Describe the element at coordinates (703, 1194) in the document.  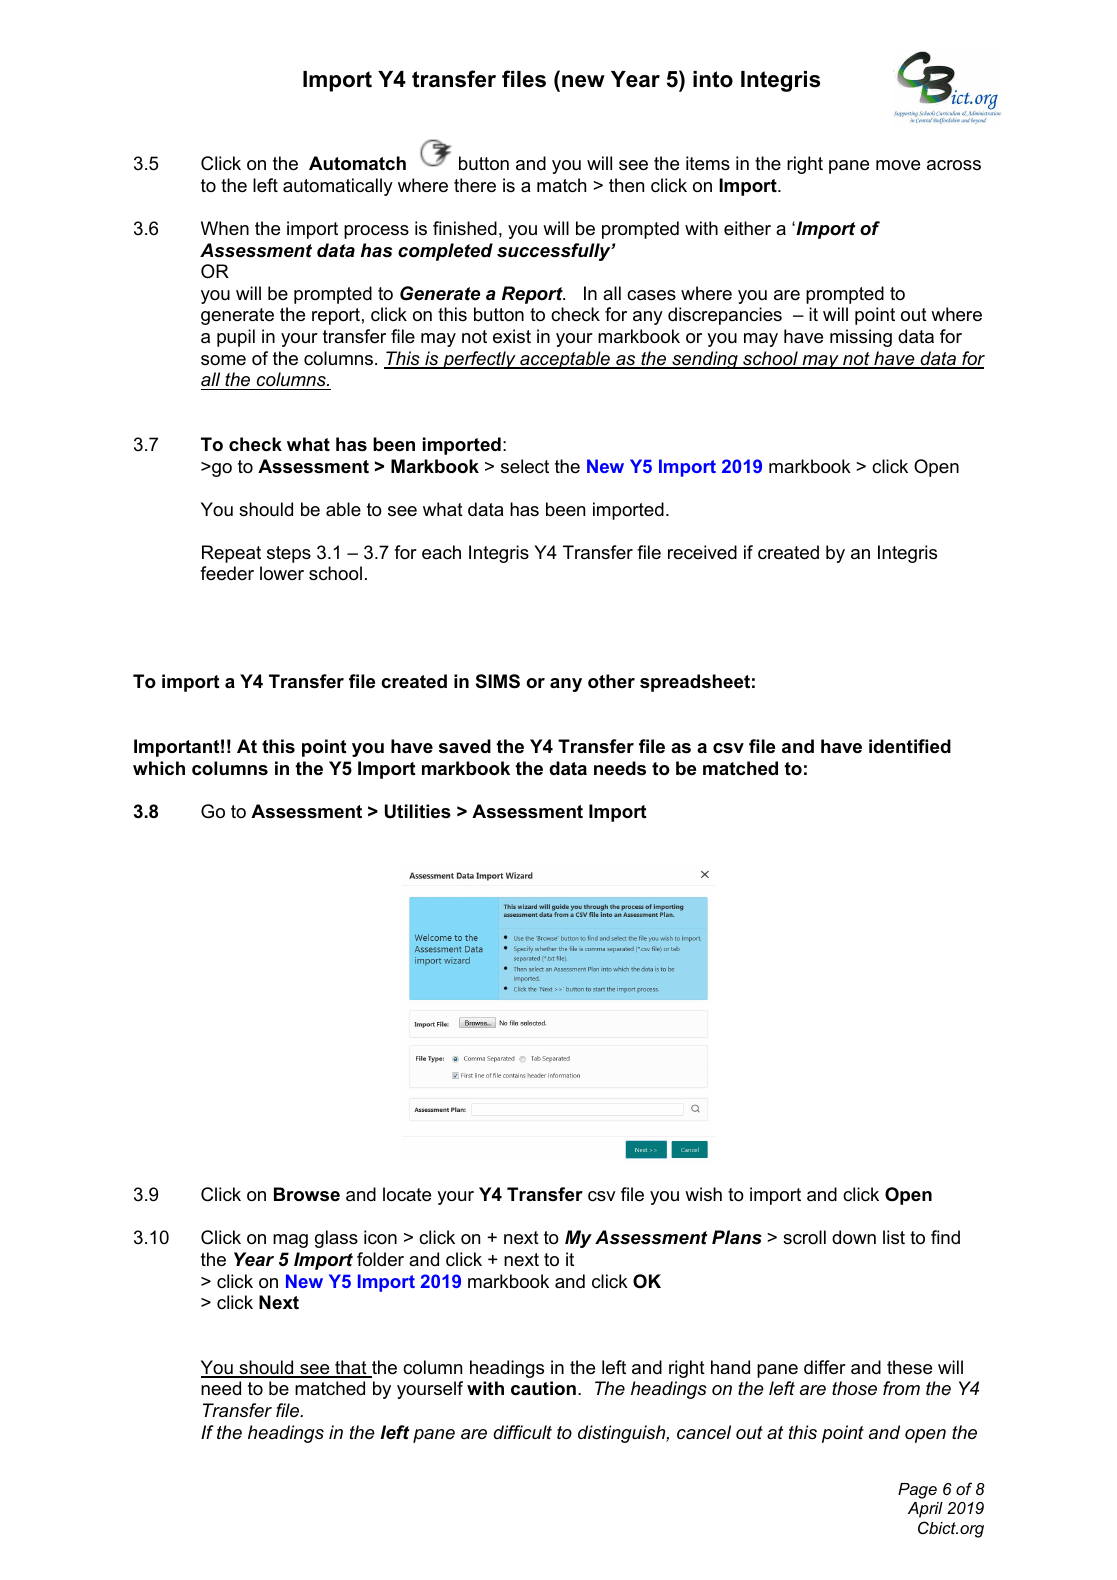
I see `wish` at that location.
